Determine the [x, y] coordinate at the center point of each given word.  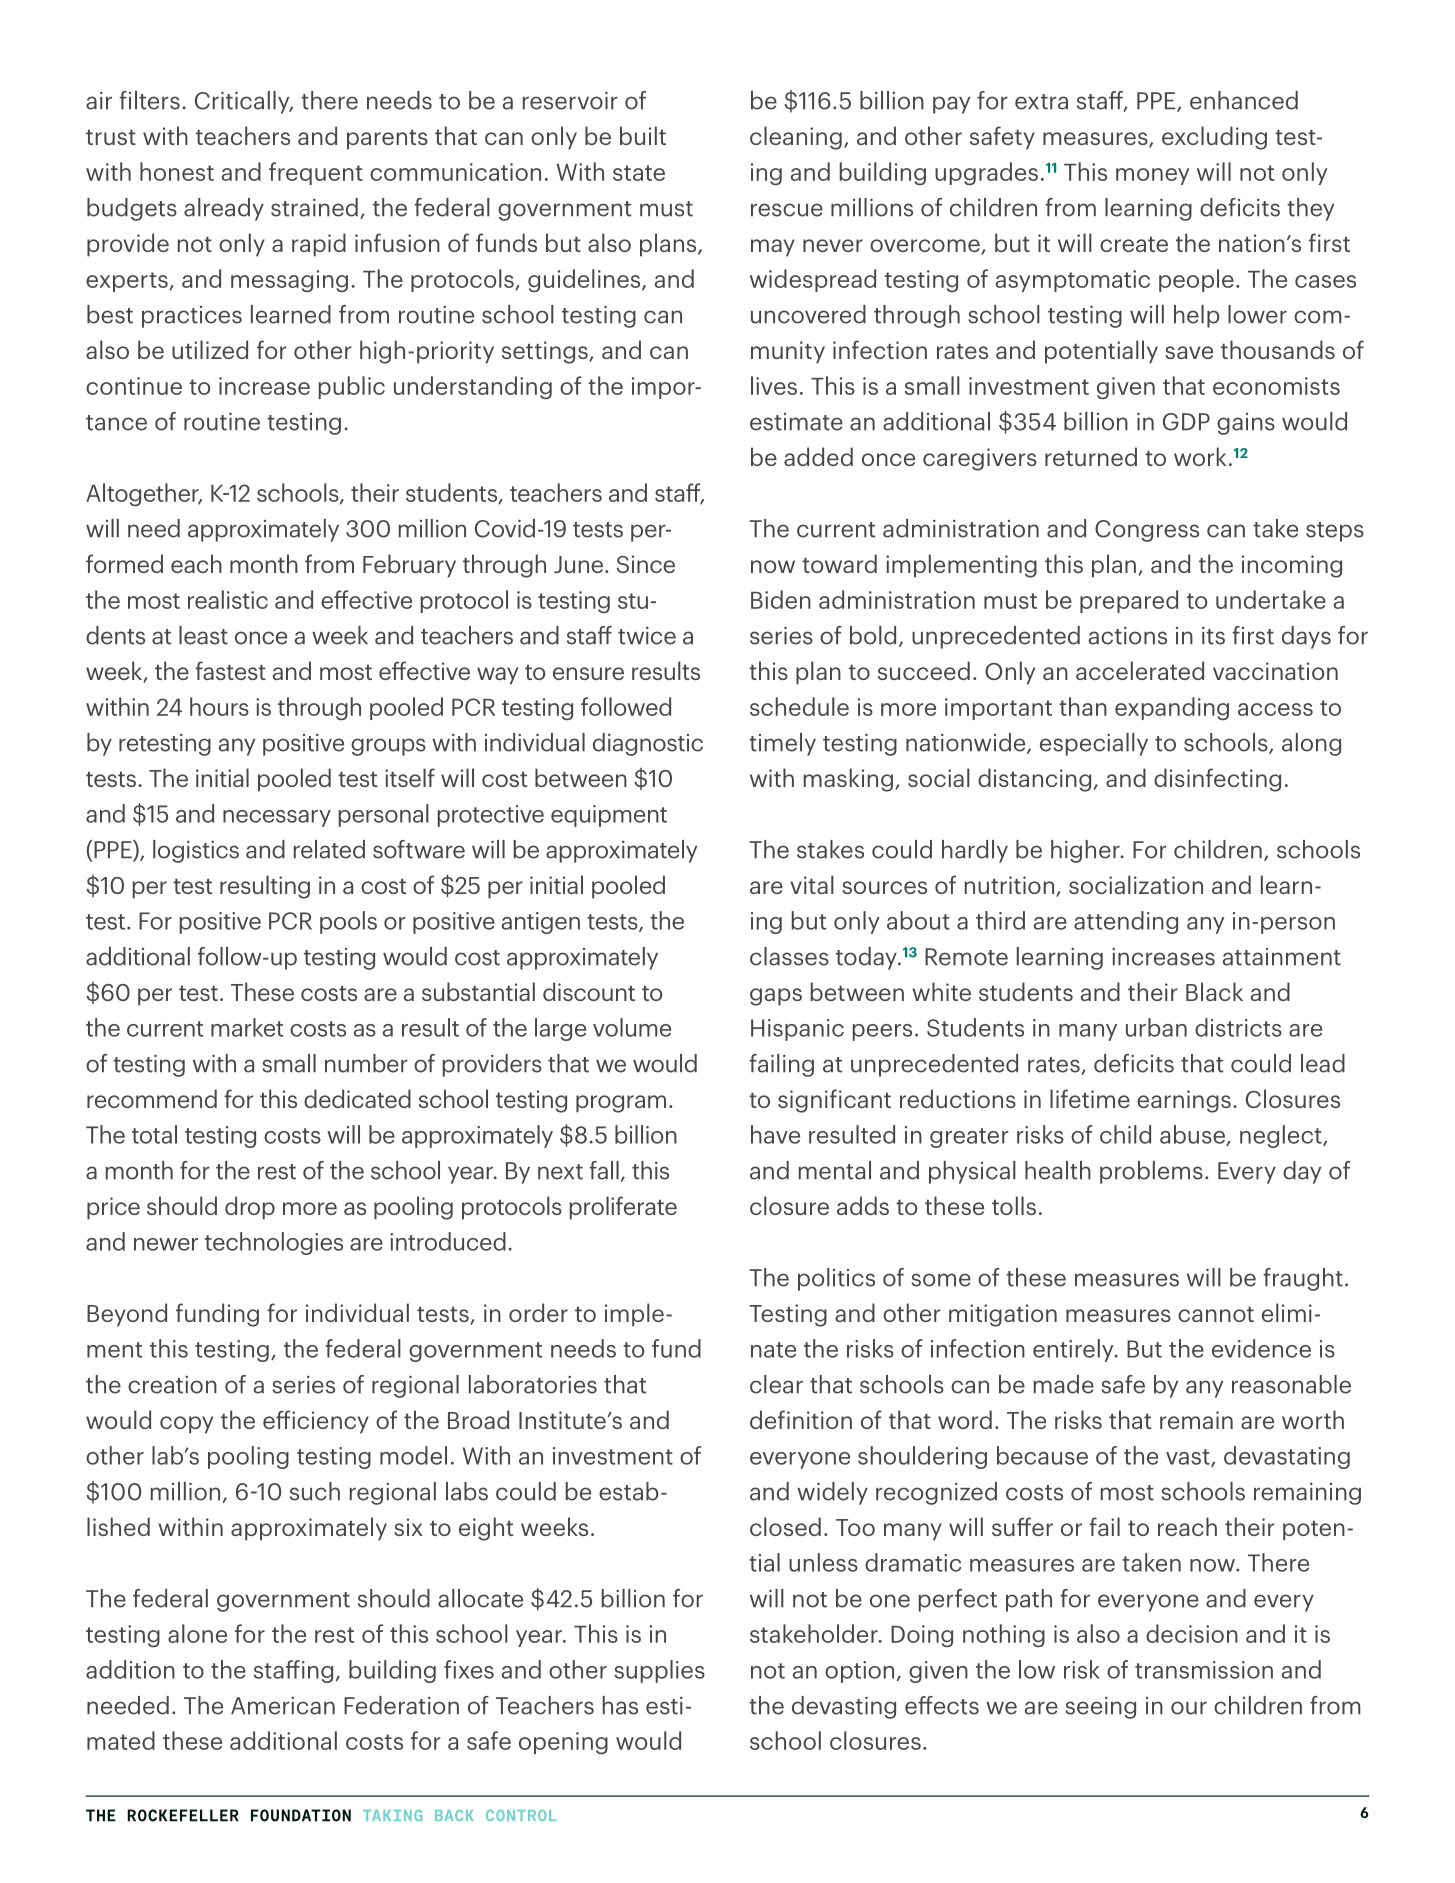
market [247, 1027]
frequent [316, 173]
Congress [1147, 531]
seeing [1100, 1708]
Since [646, 564]
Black [1214, 991]
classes [789, 956]
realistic [228, 599]
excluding [1214, 138]
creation [172, 1385]
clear [776, 1384]
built [643, 135]
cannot [1216, 1314]
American [283, 1706]
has [620, 1705]
